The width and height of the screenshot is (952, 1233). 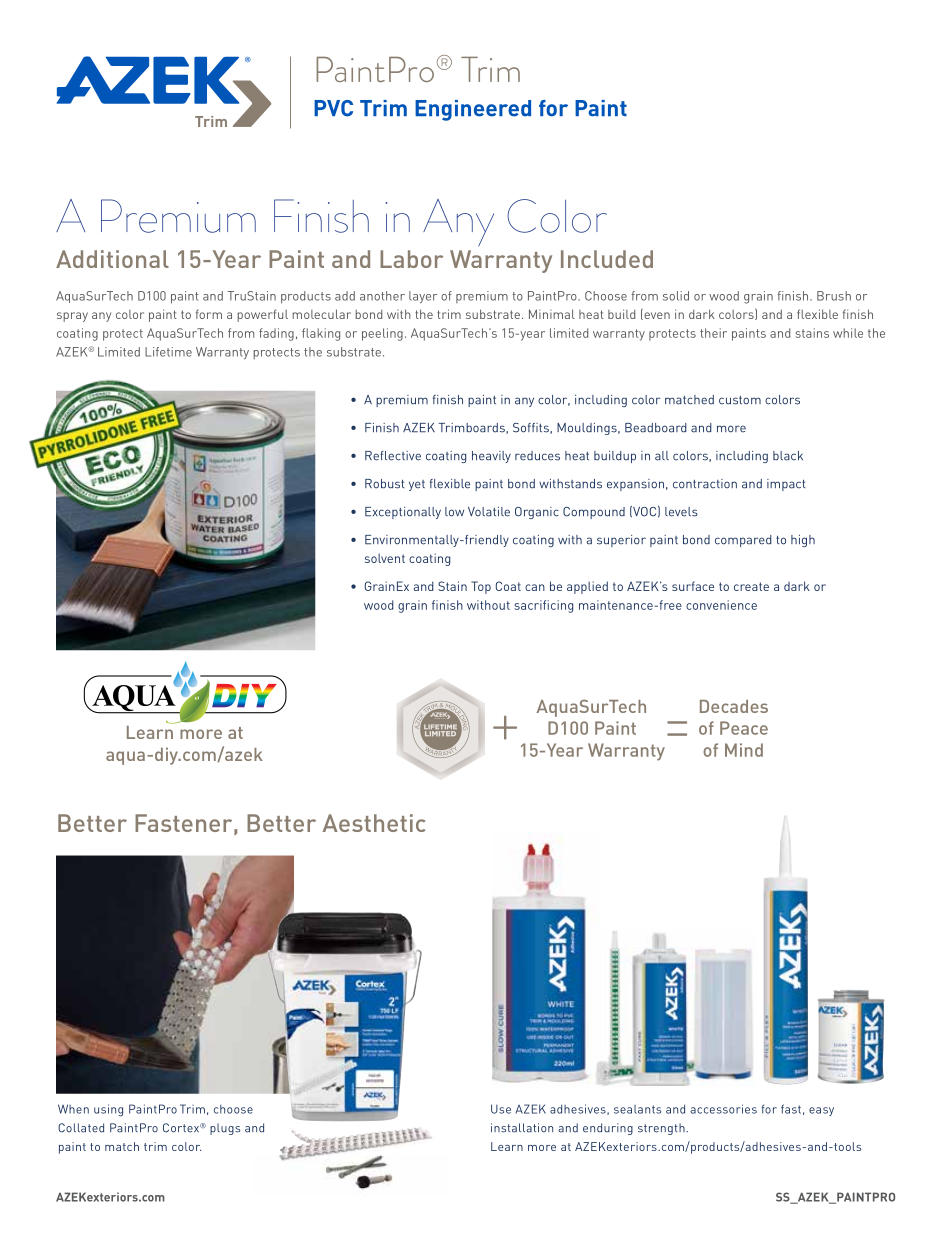 What do you see at coordinates (788, 456) in the screenshot?
I see `black` at bounding box center [788, 456].
